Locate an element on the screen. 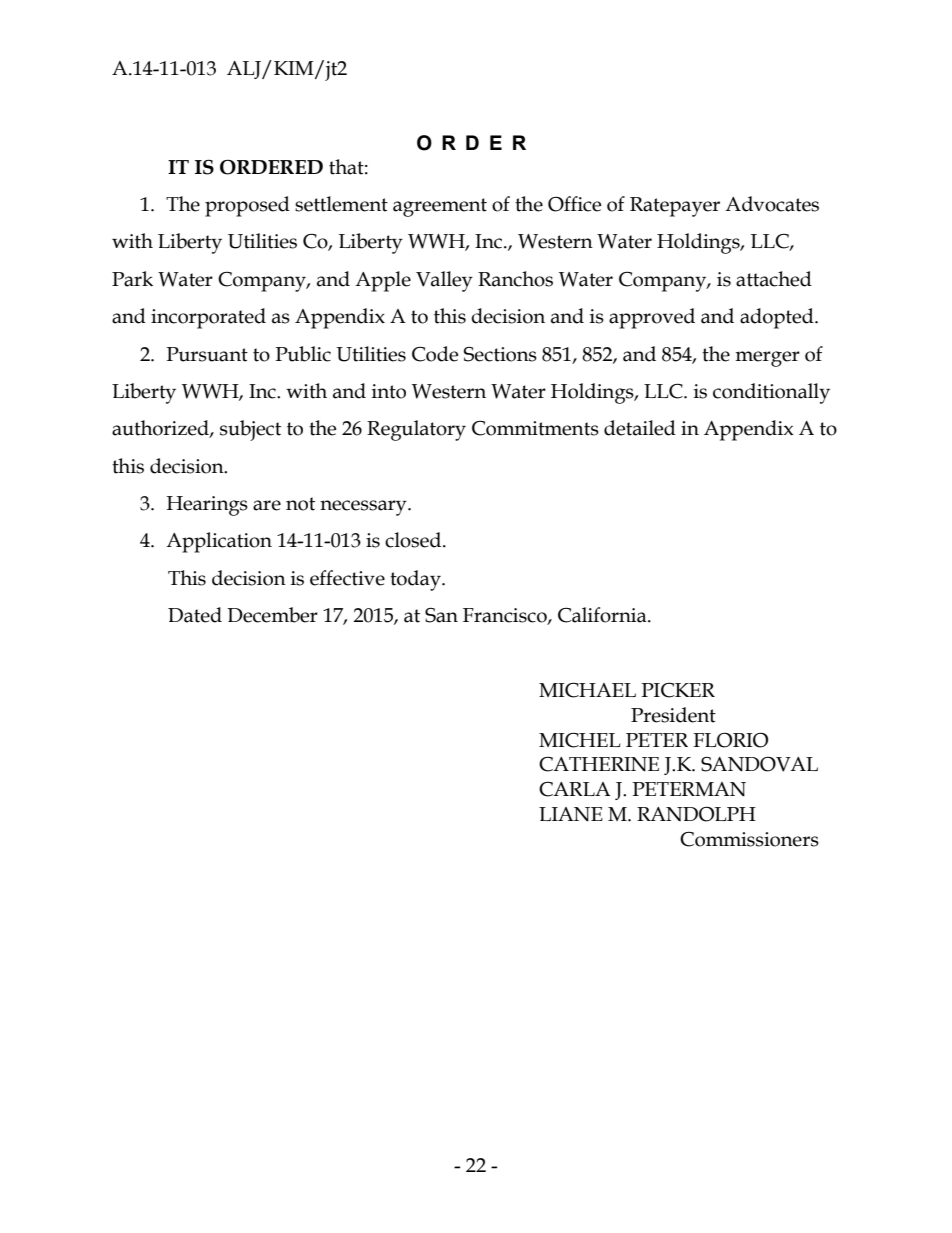  MICHAEL is located at coordinates (587, 690).
